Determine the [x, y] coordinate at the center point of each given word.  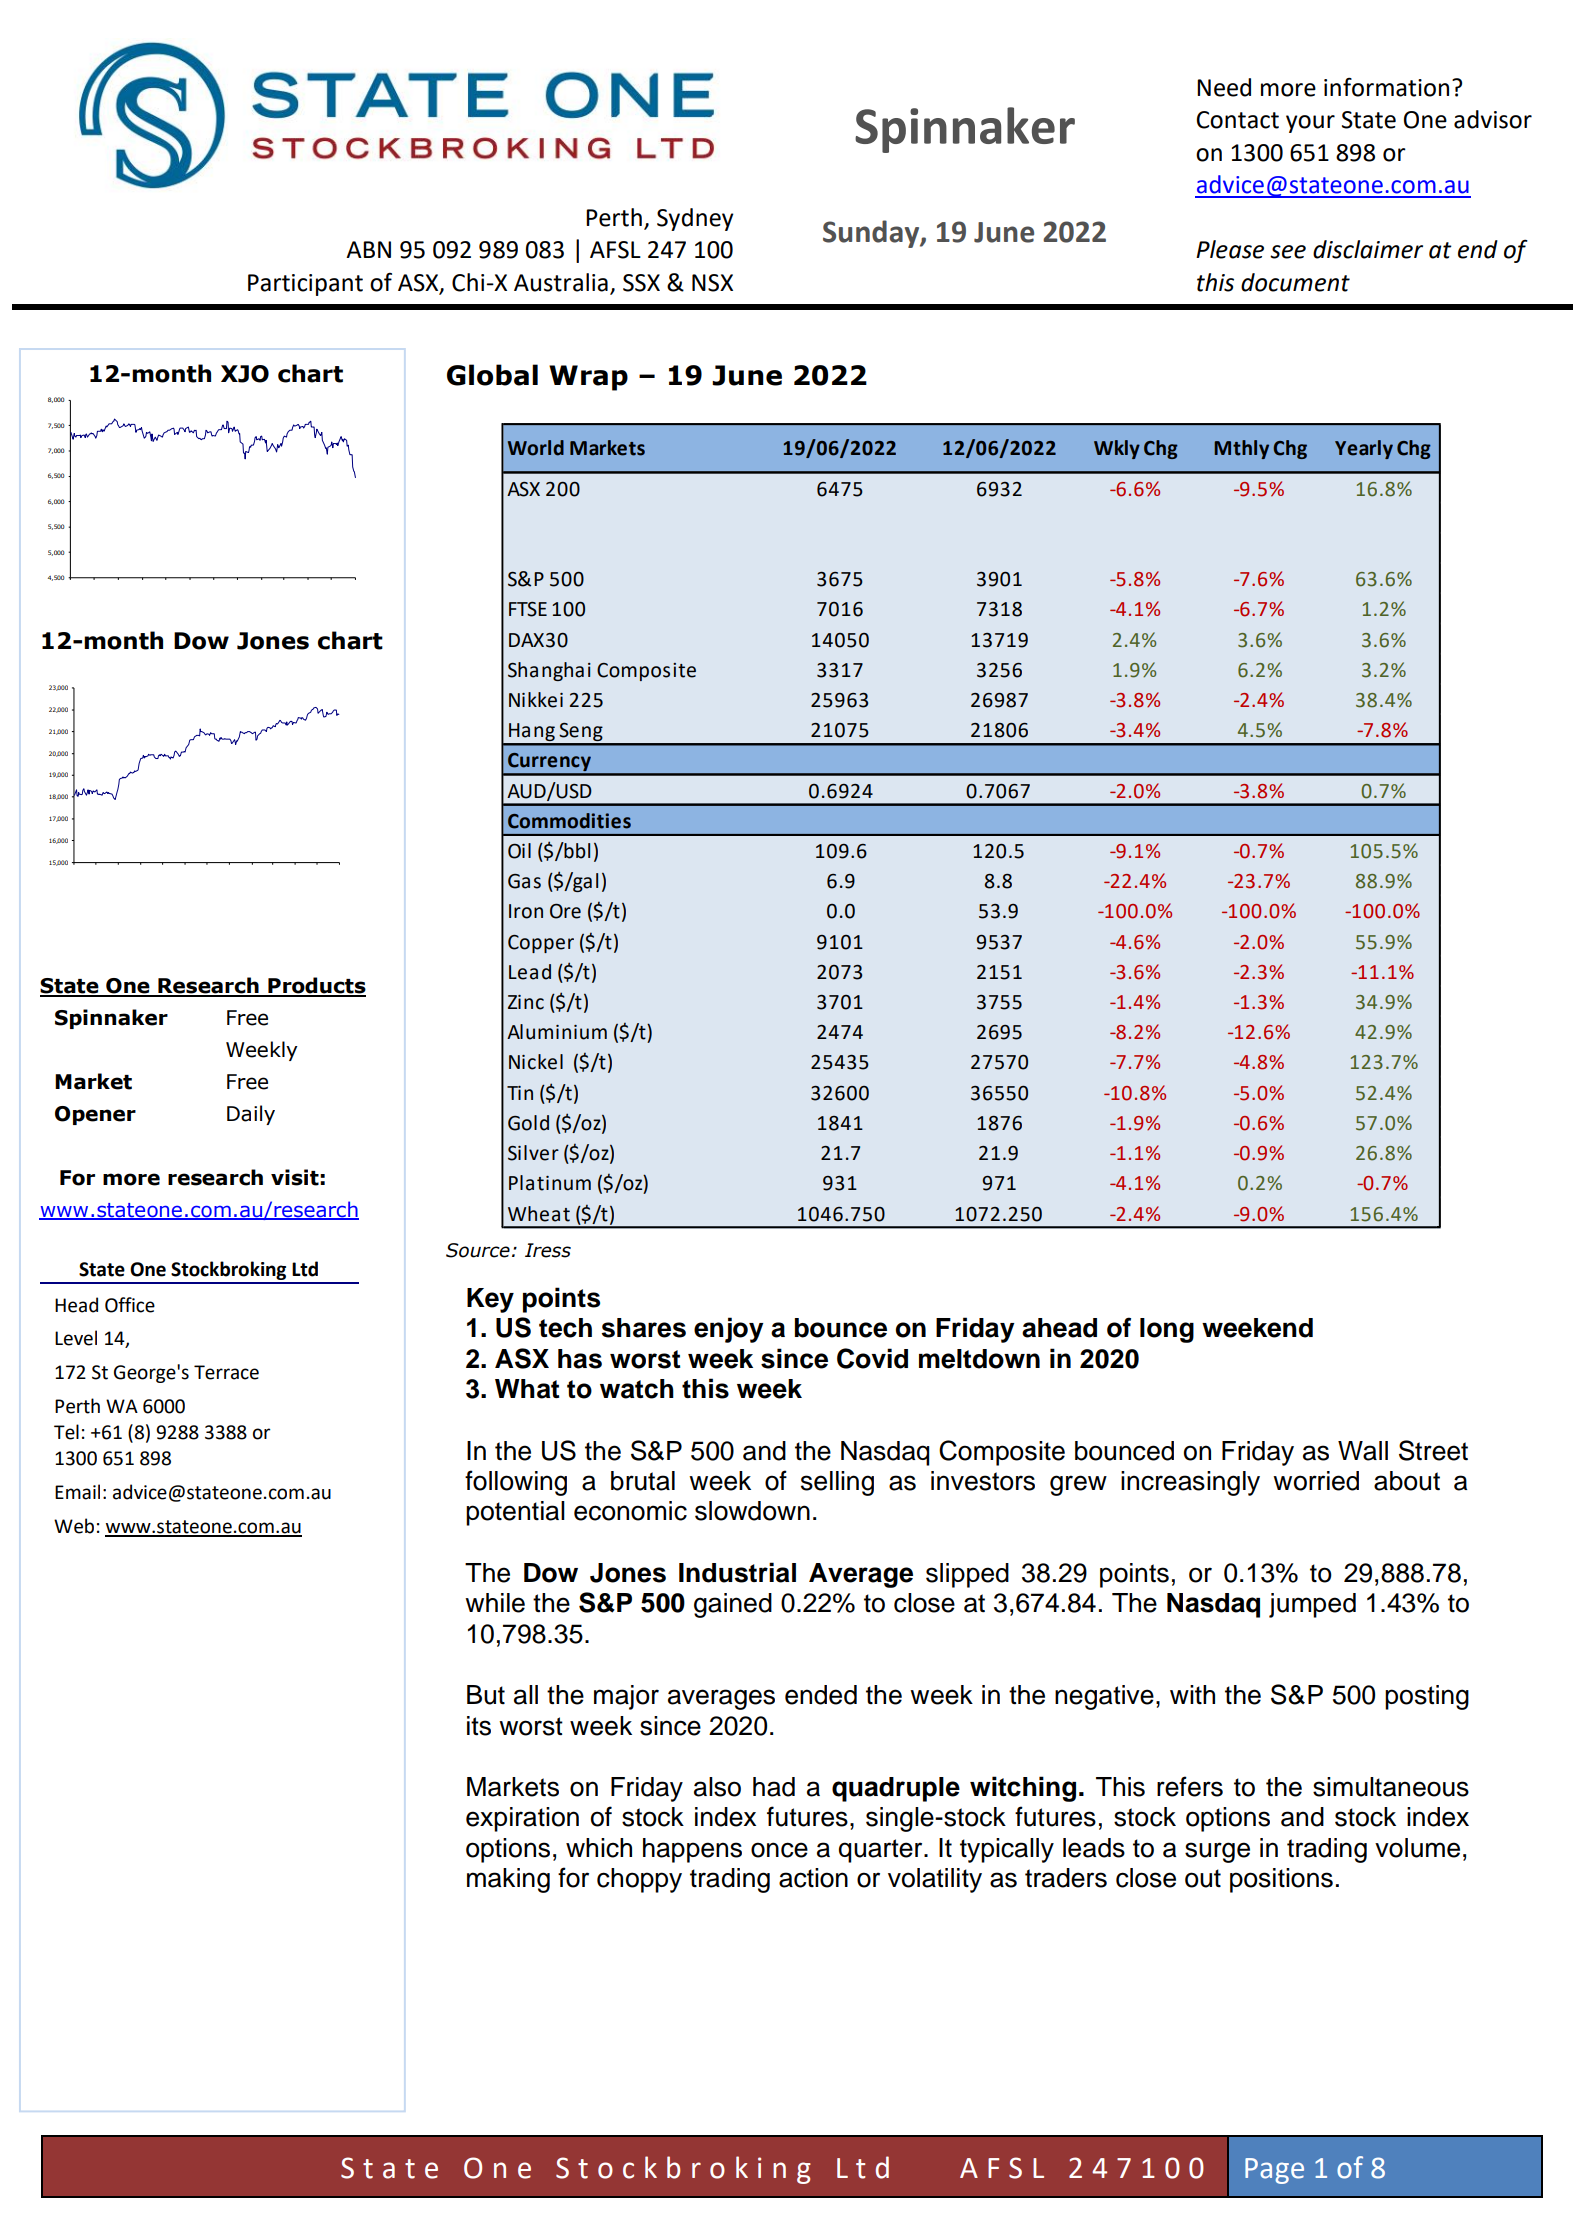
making [508, 1880]
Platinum [550, 1183]
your [1310, 124]
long [1167, 1330]
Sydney [695, 219]
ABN [368, 249]
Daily [251, 1115]
